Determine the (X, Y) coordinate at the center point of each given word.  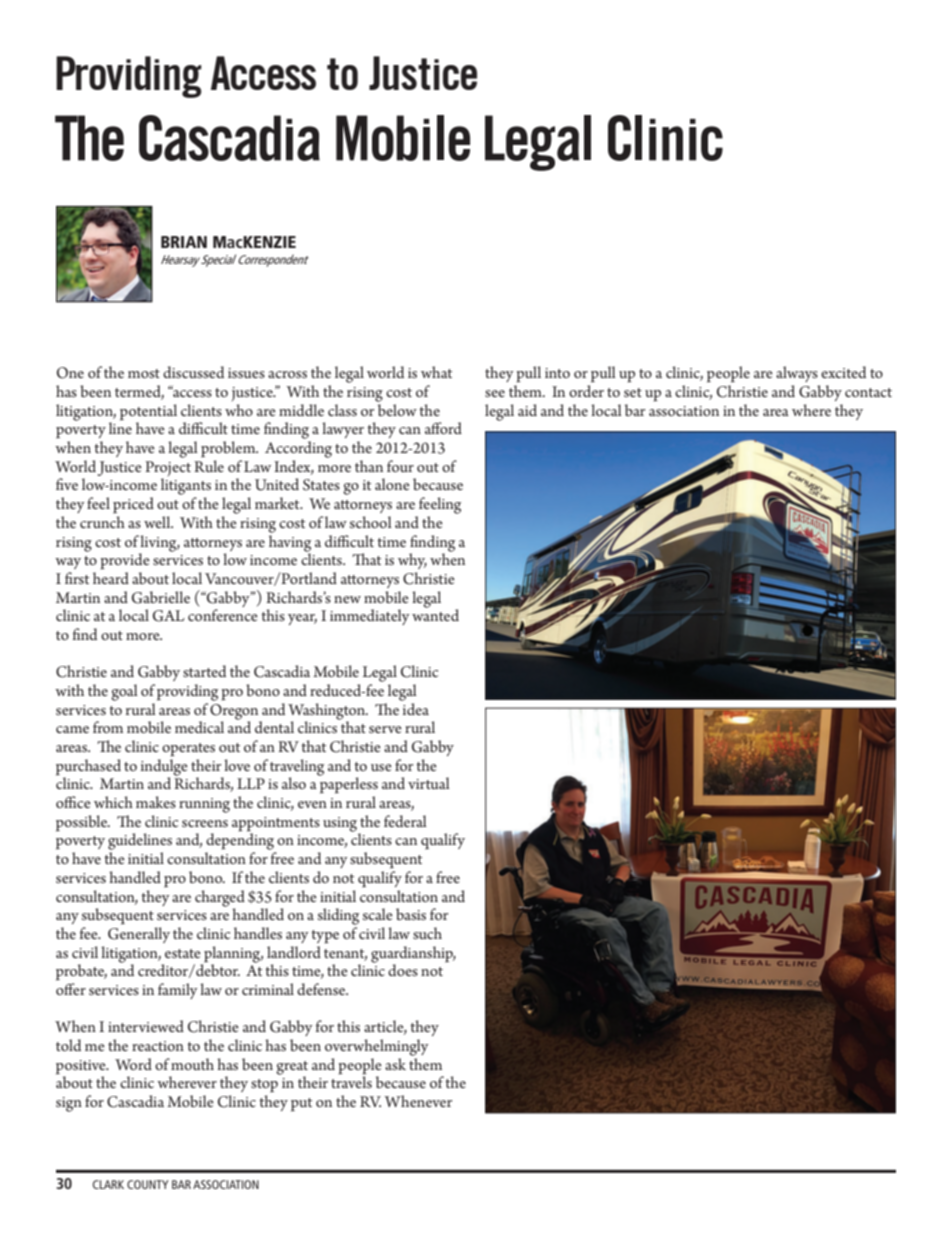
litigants (186, 488)
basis (411, 914)
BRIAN (184, 242)
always (797, 374)
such (427, 933)
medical (199, 727)
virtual (429, 783)
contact (868, 392)
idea (416, 709)
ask (395, 1064)
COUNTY (147, 1184)
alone (392, 484)
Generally (139, 935)
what (436, 372)
